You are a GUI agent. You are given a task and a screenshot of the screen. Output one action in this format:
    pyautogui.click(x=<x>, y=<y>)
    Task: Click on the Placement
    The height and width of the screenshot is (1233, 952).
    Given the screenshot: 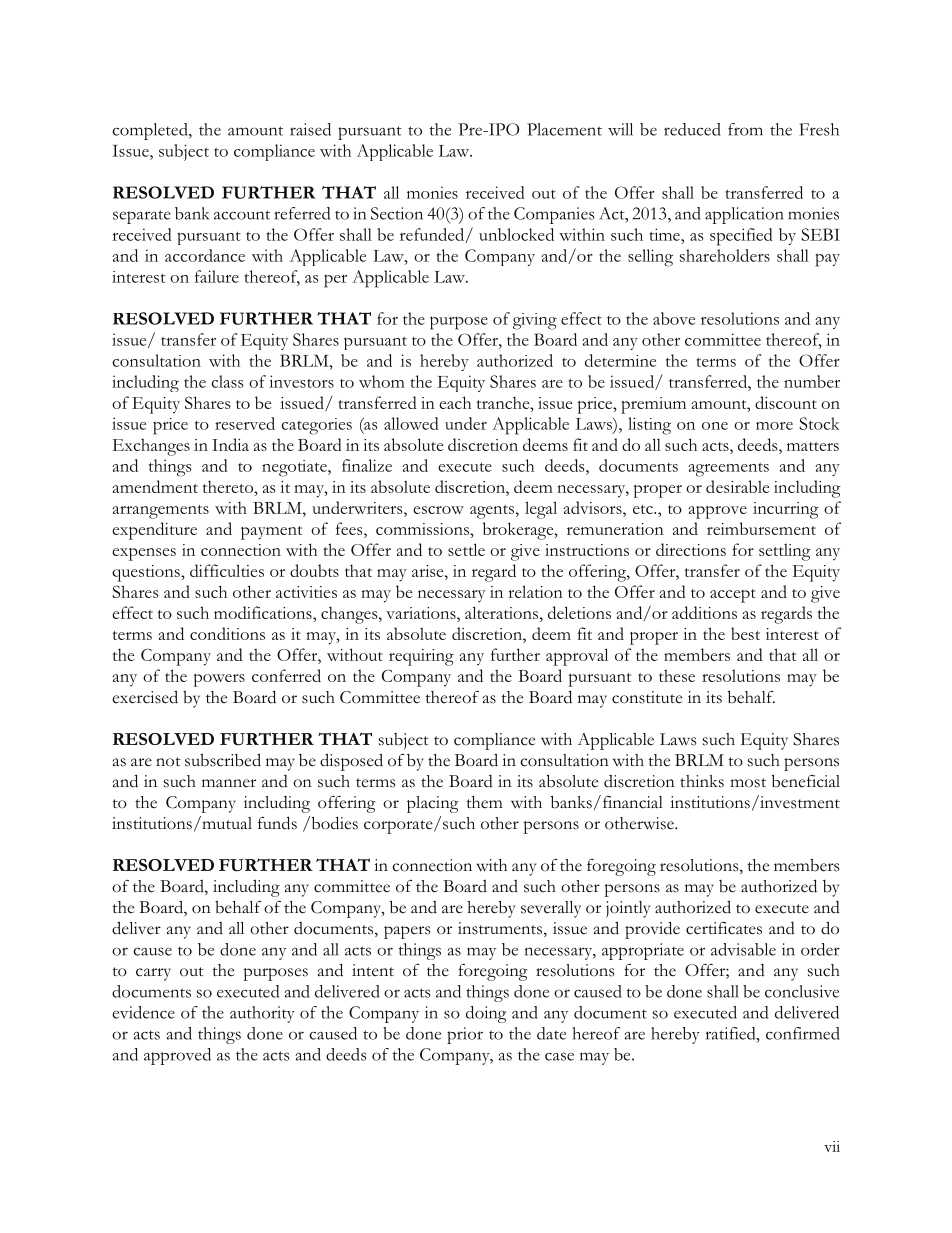 What is the action you would take?
    pyautogui.click(x=564, y=129)
